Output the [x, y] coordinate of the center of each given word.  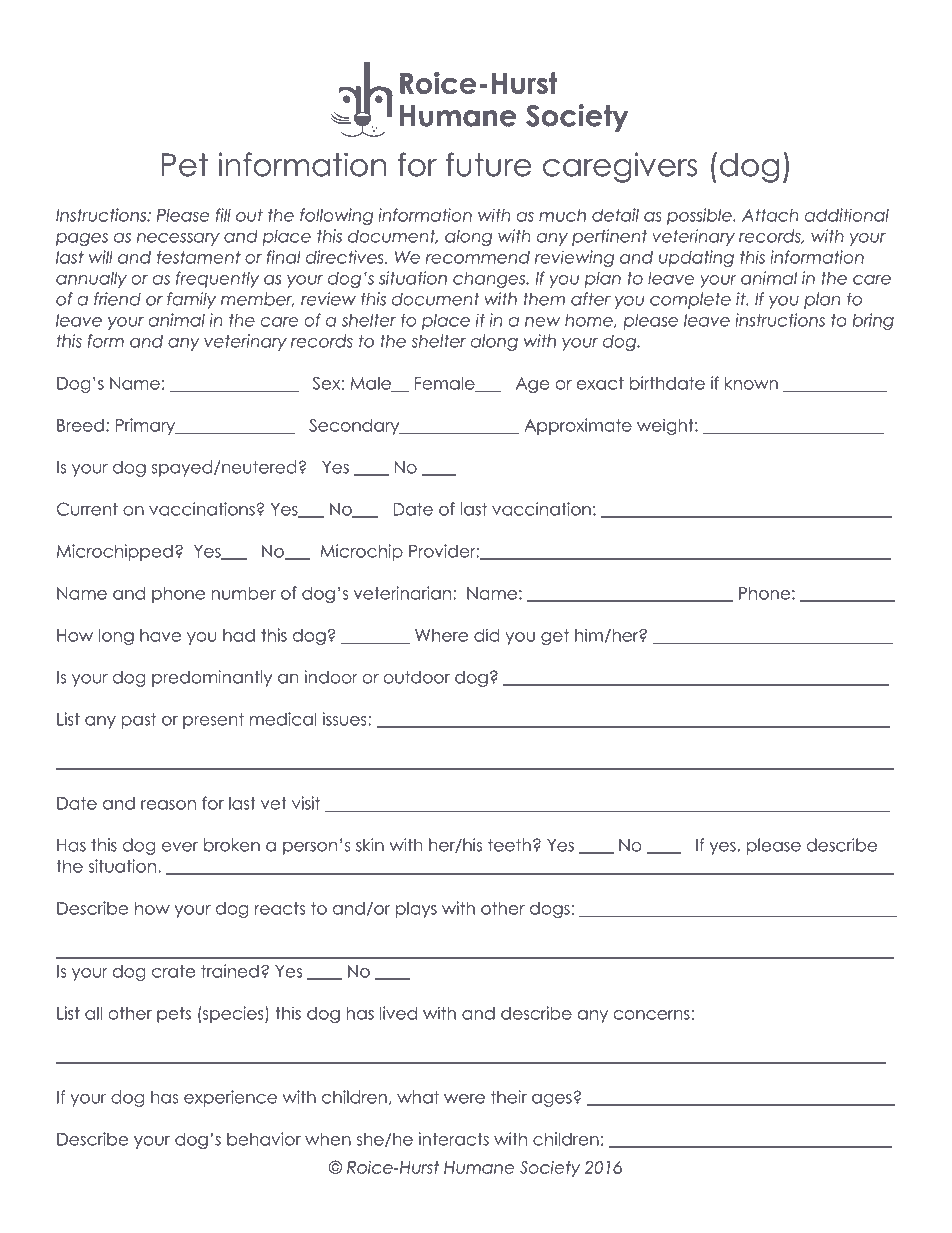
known [751, 383]
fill [223, 215]
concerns [652, 1015]
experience [230, 1098]
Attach [770, 215]
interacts [454, 1139]
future [489, 164]
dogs [550, 910]
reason [168, 805]
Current [87, 509]
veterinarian [402, 593]
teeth [509, 845]
